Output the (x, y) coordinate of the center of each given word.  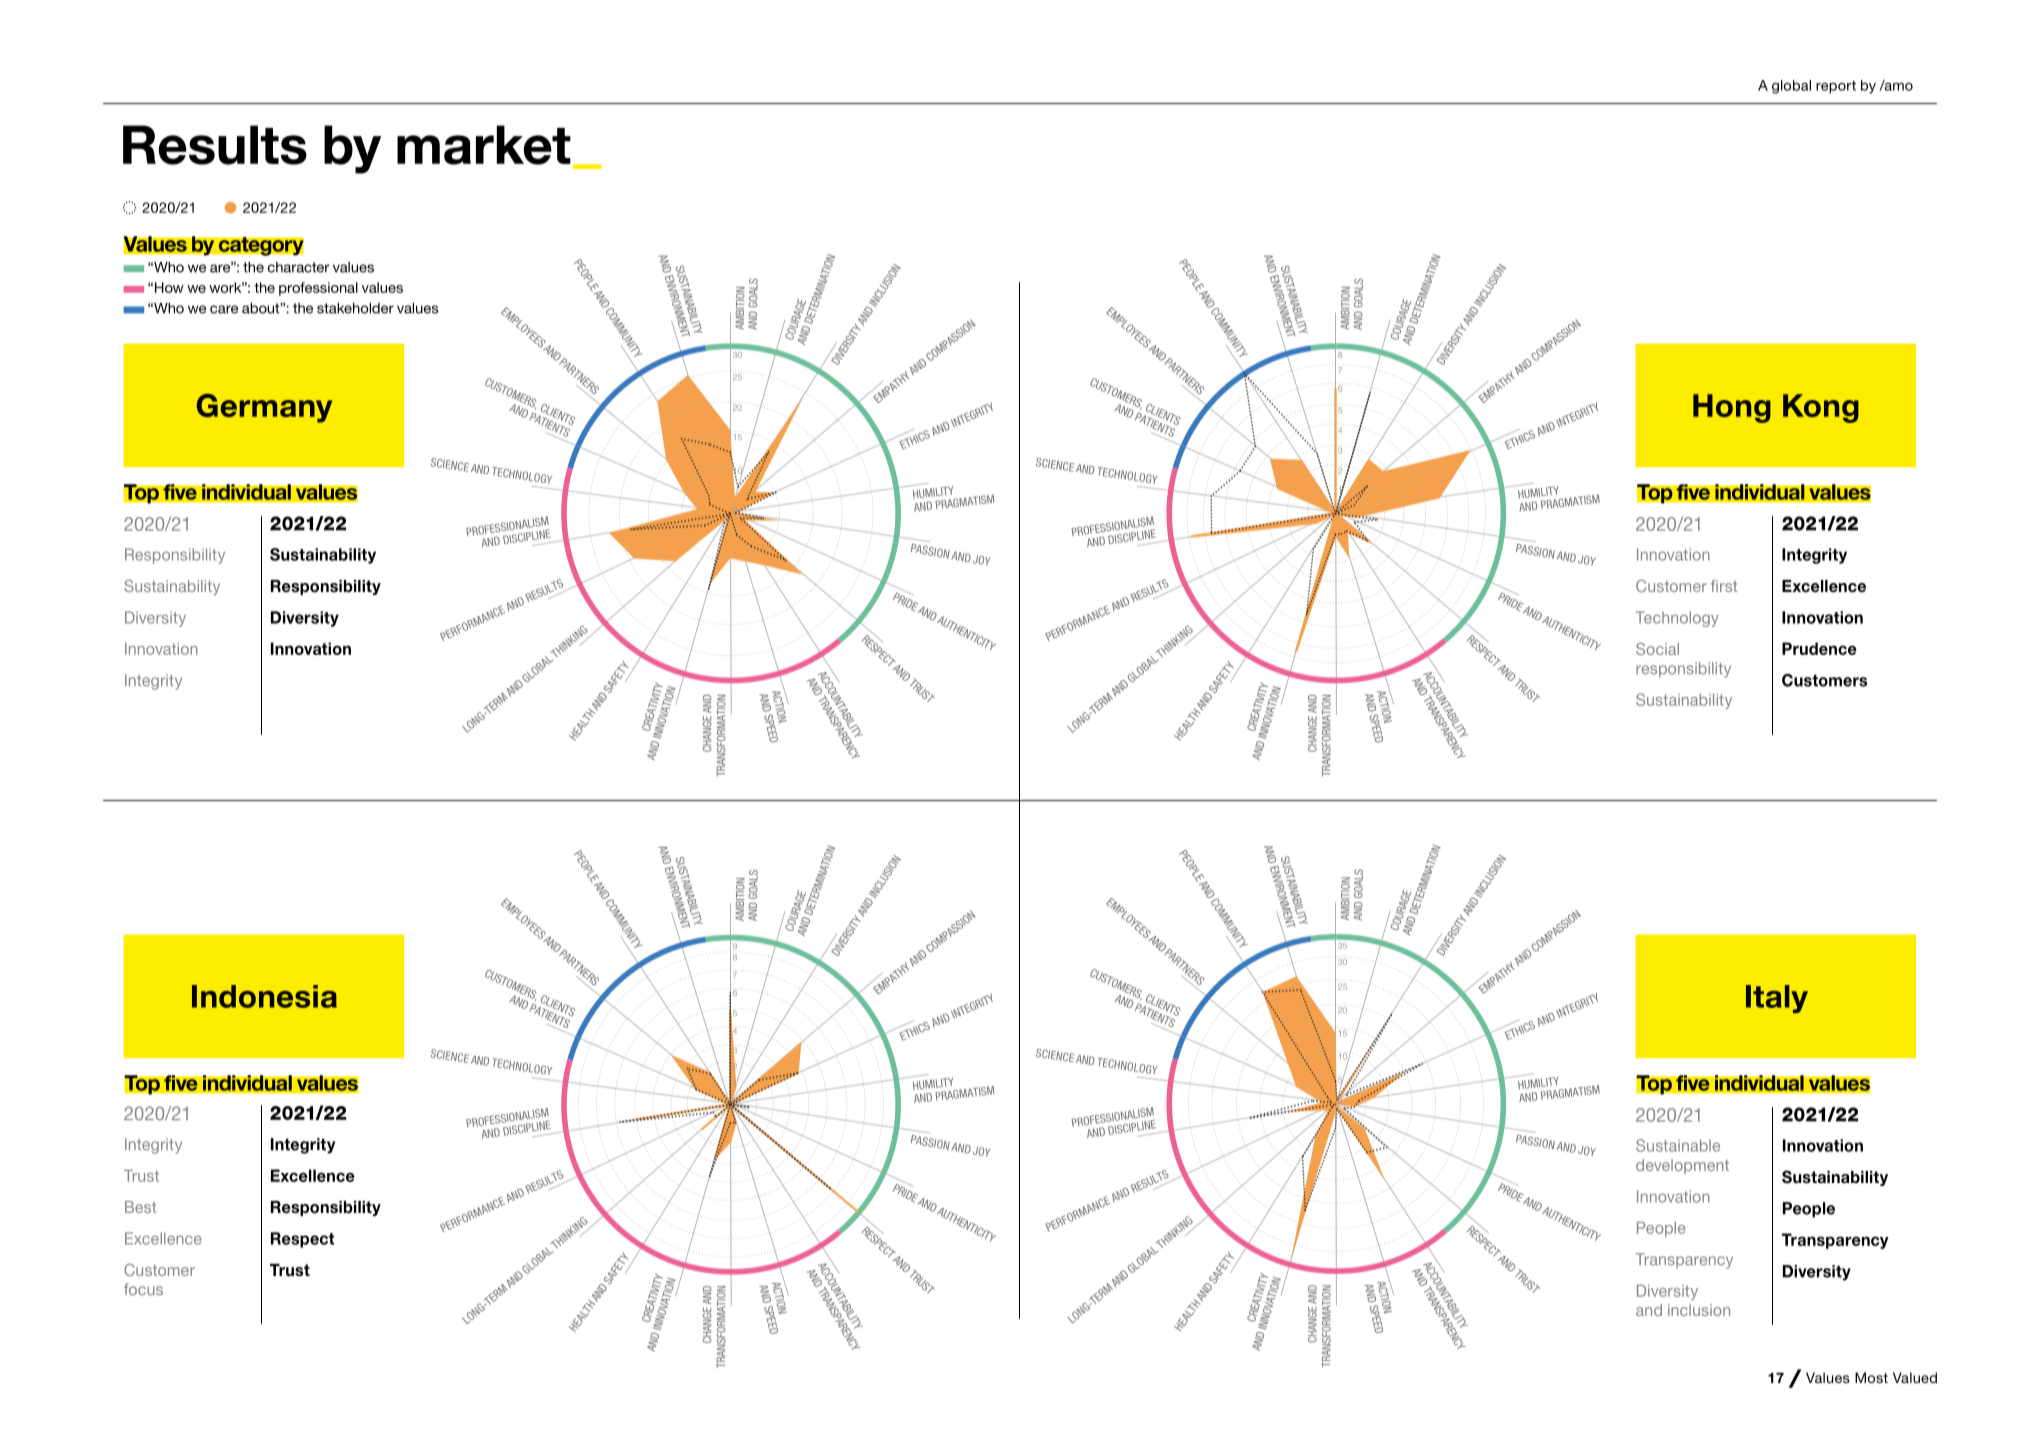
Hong (1732, 408)
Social (1657, 649)
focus (143, 1289)
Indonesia (264, 996)
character (298, 267)
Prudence (1819, 648)
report (1836, 87)
